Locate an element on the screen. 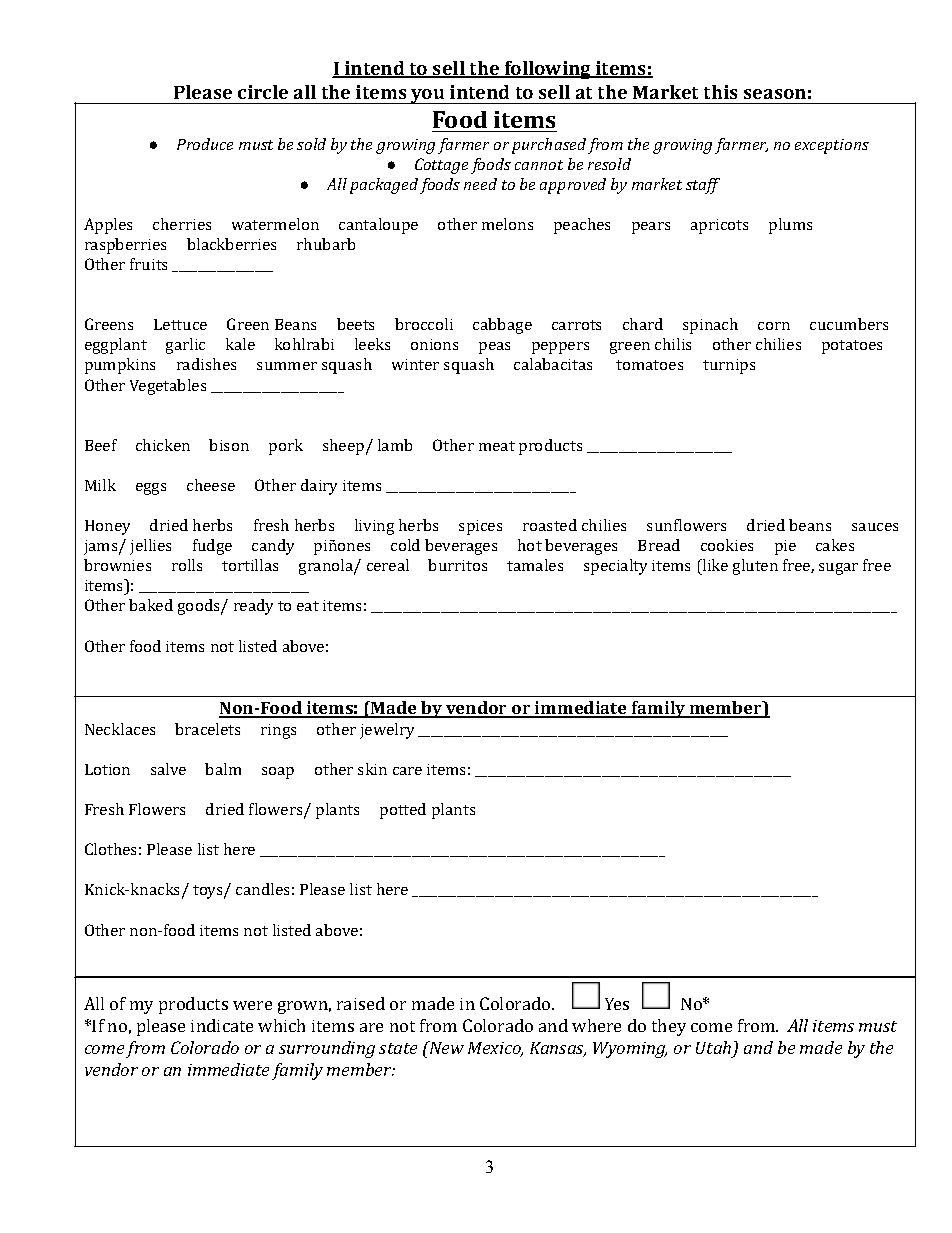  circle is located at coordinates (263, 92).
